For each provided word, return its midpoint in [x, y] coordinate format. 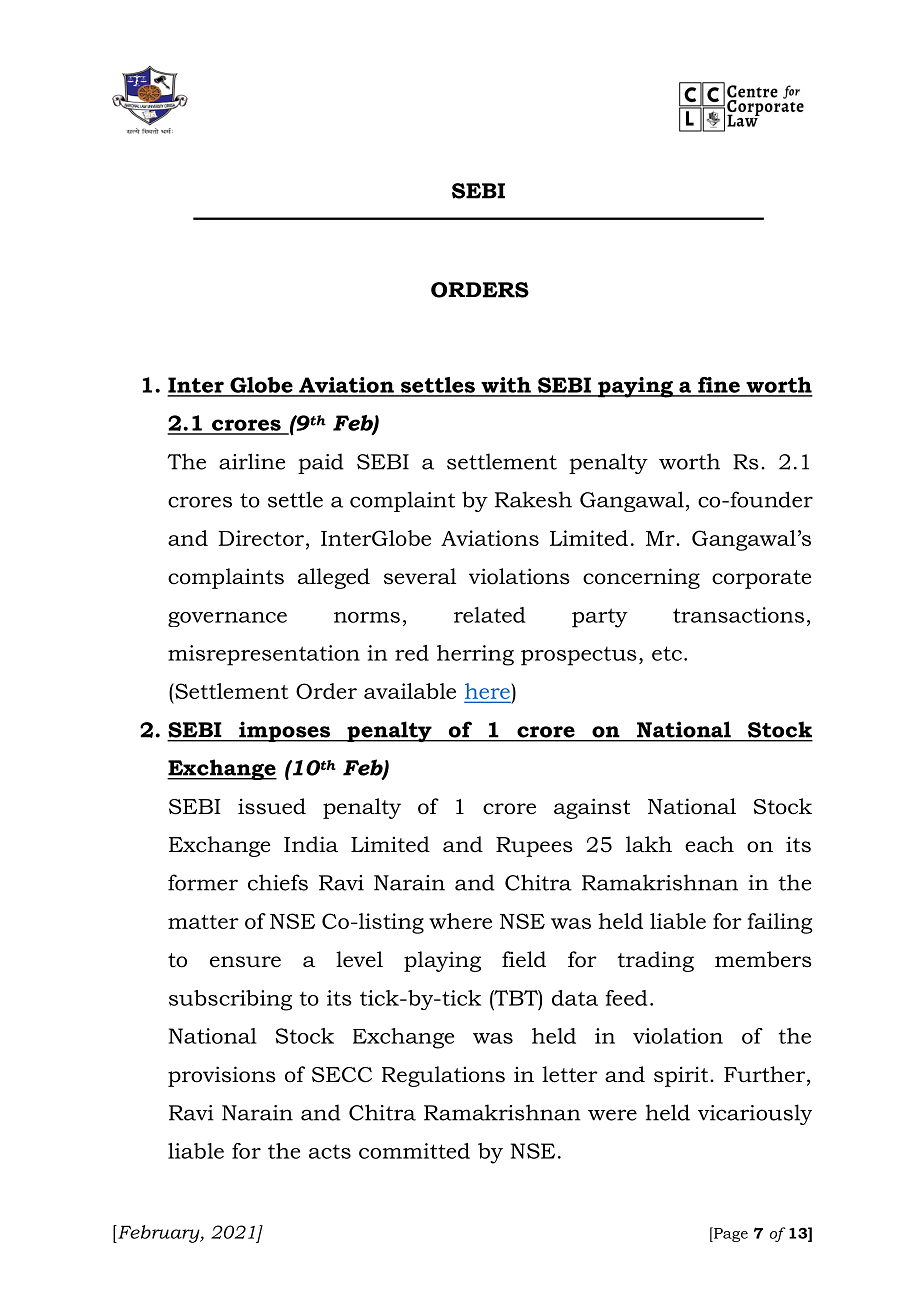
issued [272, 806]
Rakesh [533, 499]
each [709, 844]
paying [635, 387]
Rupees [534, 847]
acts [330, 1152]
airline [252, 461]
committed [414, 1151]
